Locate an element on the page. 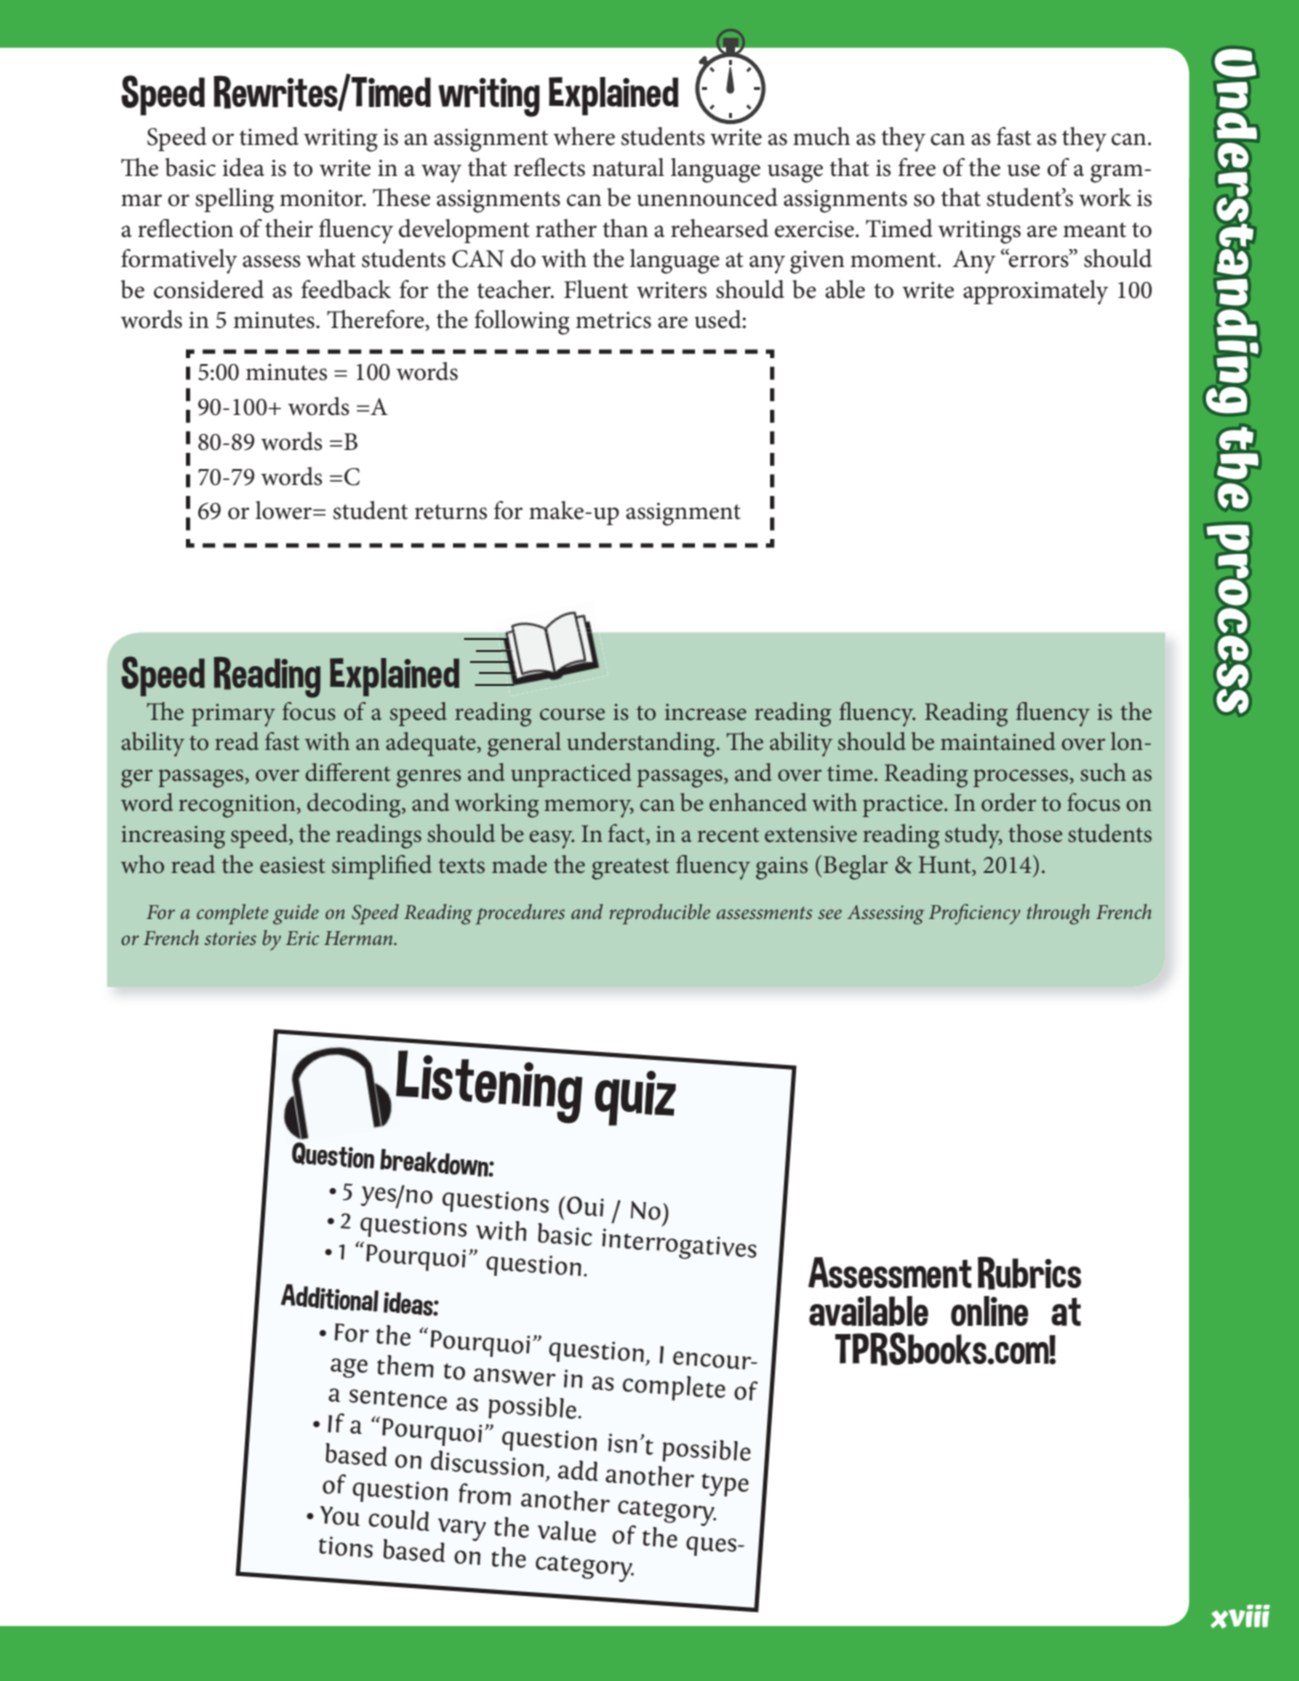  greatest is located at coordinates (630, 869).
